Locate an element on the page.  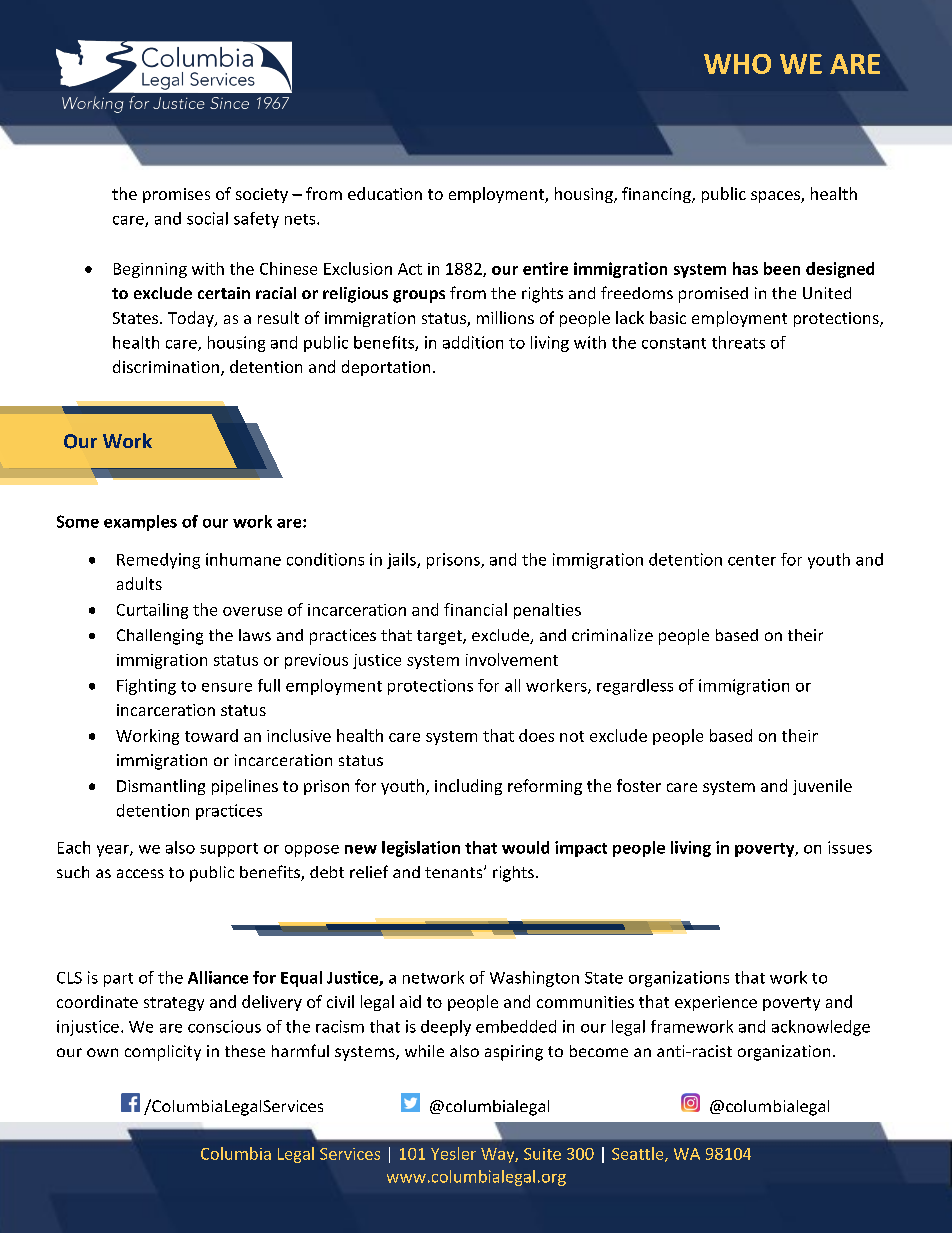
promises is located at coordinates (176, 195).
